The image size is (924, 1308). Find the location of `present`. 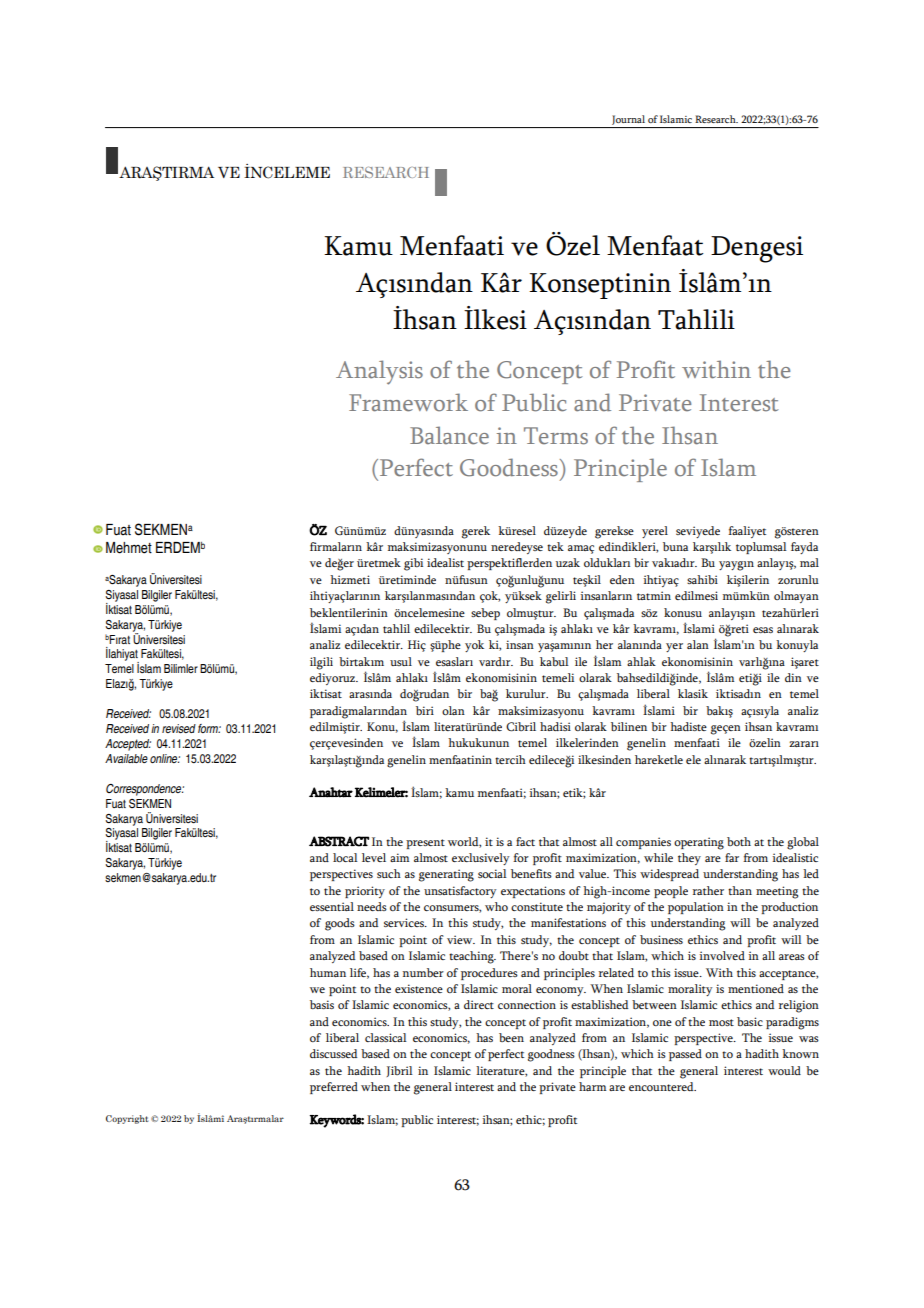

present is located at coordinates (425, 844).
